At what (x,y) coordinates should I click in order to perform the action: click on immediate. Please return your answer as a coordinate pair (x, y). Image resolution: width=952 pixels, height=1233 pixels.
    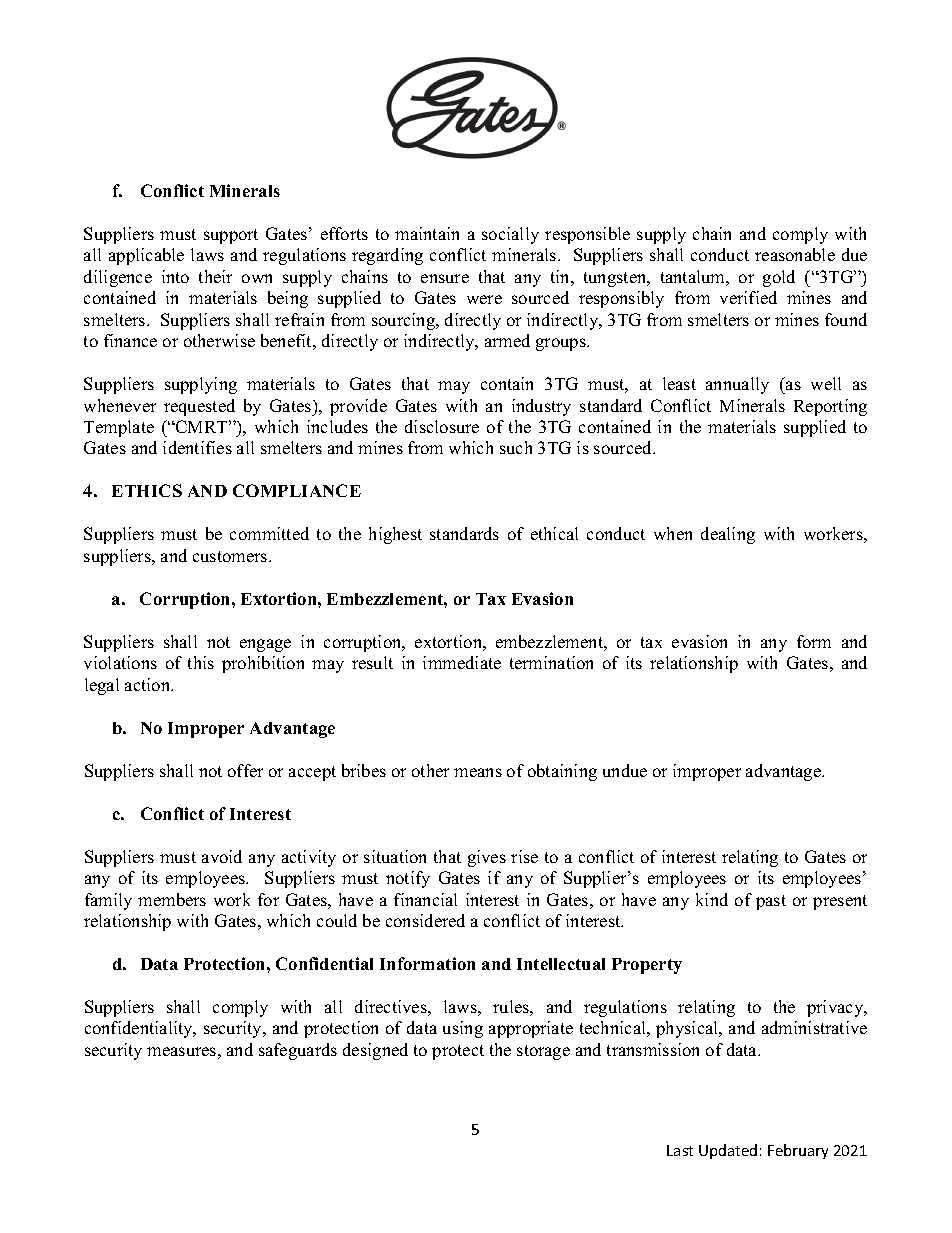
    Looking at the image, I should click on (462, 662).
